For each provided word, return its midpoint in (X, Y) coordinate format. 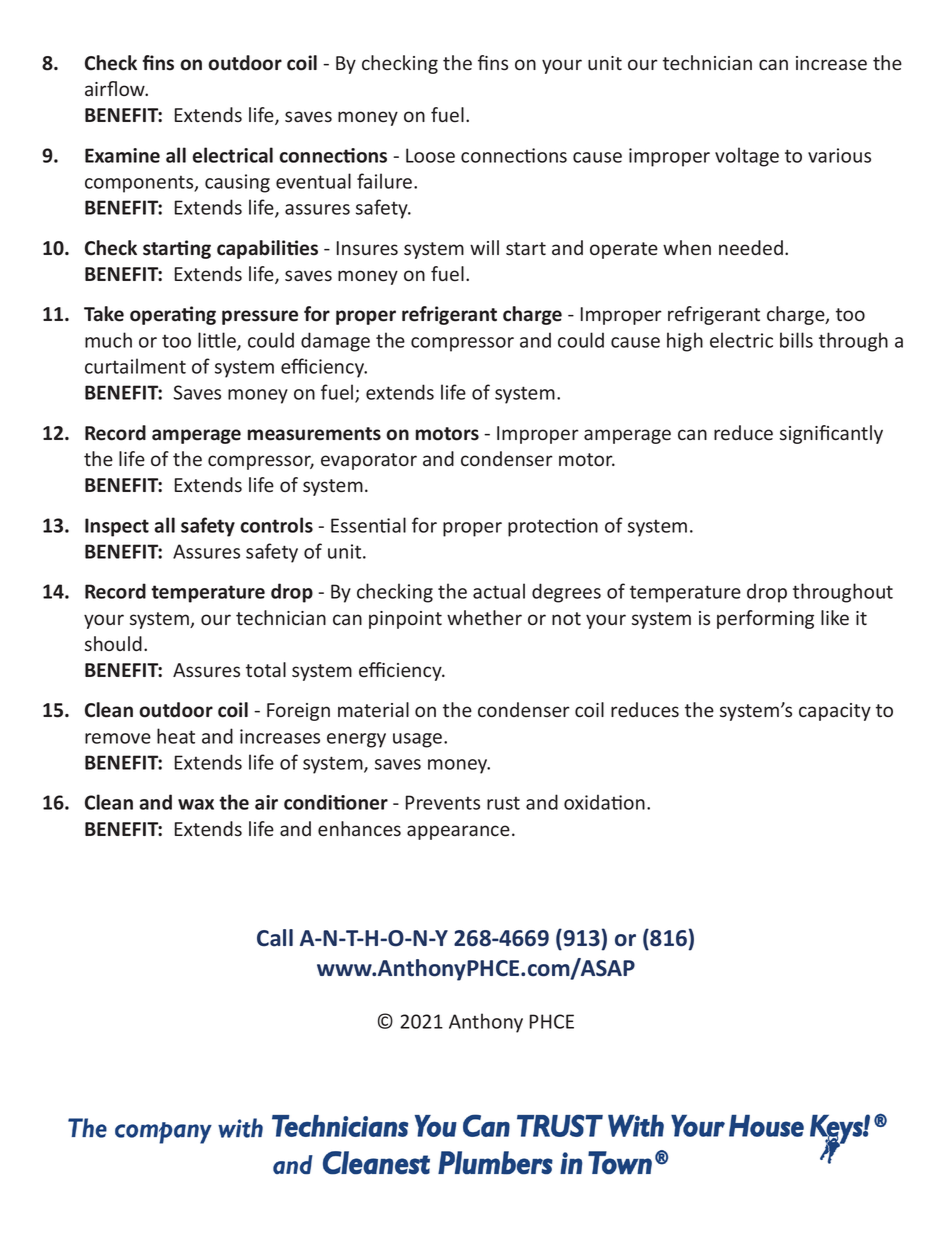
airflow (116, 89)
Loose (430, 155)
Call (275, 938)
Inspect (117, 527)
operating (173, 315)
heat (176, 736)
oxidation (604, 802)
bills (796, 340)
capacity (835, 712)
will (484, 247)
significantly (831, 434)
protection (553, 527)
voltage (747, 157)
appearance (458, 832)
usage (417, 740)
